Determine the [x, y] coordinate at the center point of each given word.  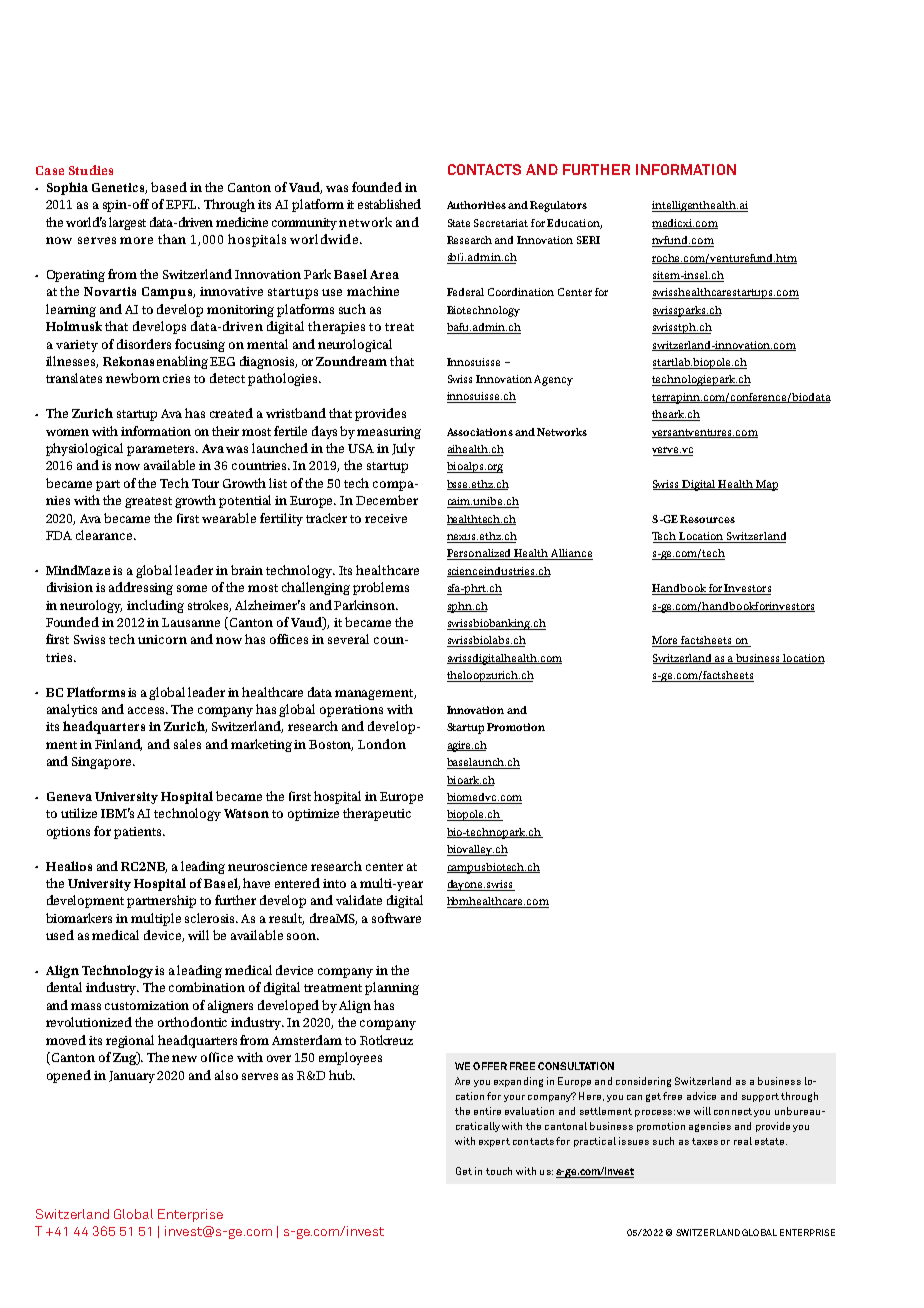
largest [127, 223]
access [148, 710]
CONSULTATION [576, 1066]
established [389, 204]
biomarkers [79, 918]
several [348, 639]
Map [766, 485]
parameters [162, 450]
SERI [588, 240]
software [396, 918]
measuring [389, 433]
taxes [705, 1141]
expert [494, 1142]
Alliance [571, 554]
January [133, 1077]
